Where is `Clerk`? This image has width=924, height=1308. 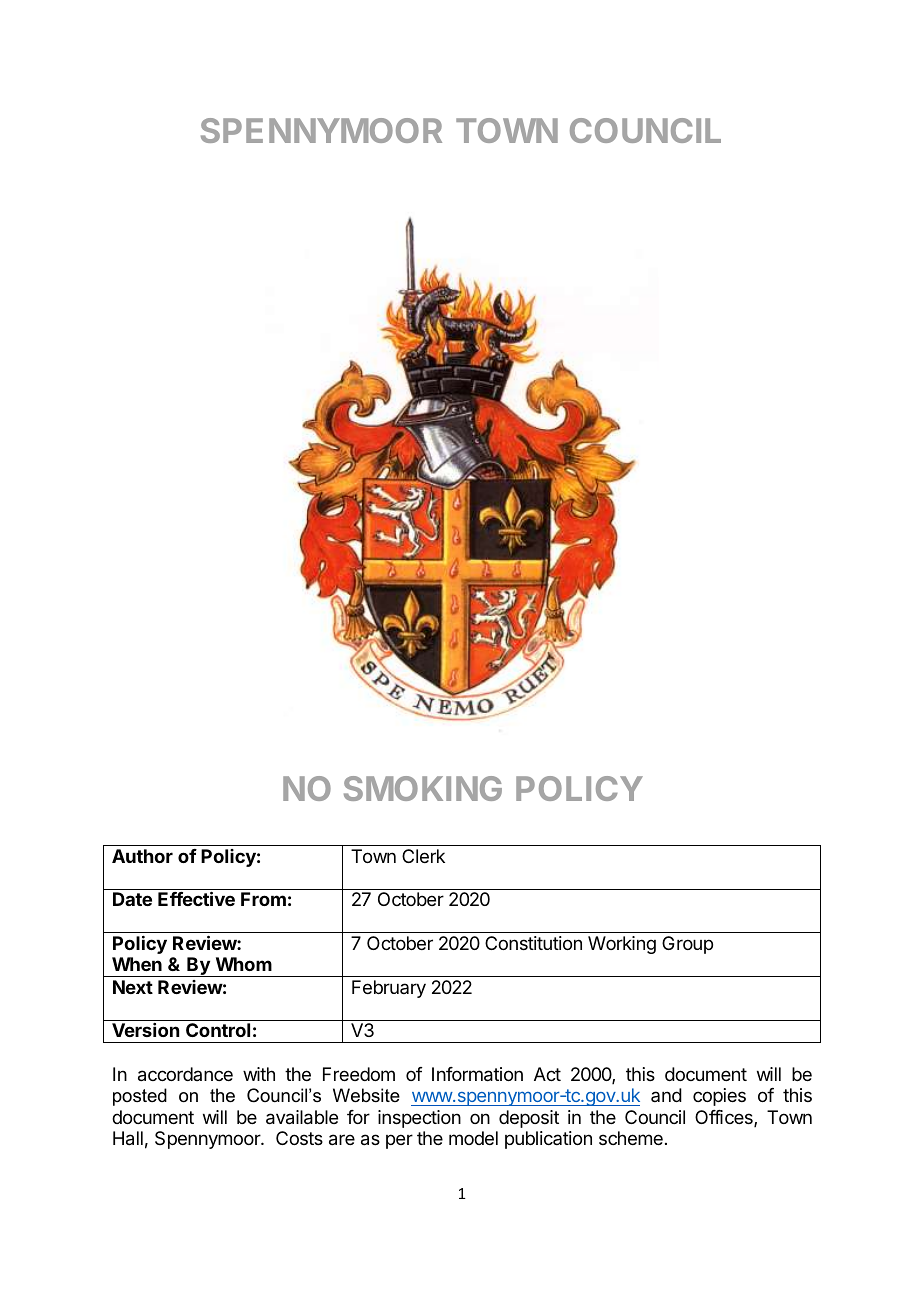
Clerk is located at coordinates (423, 856).
